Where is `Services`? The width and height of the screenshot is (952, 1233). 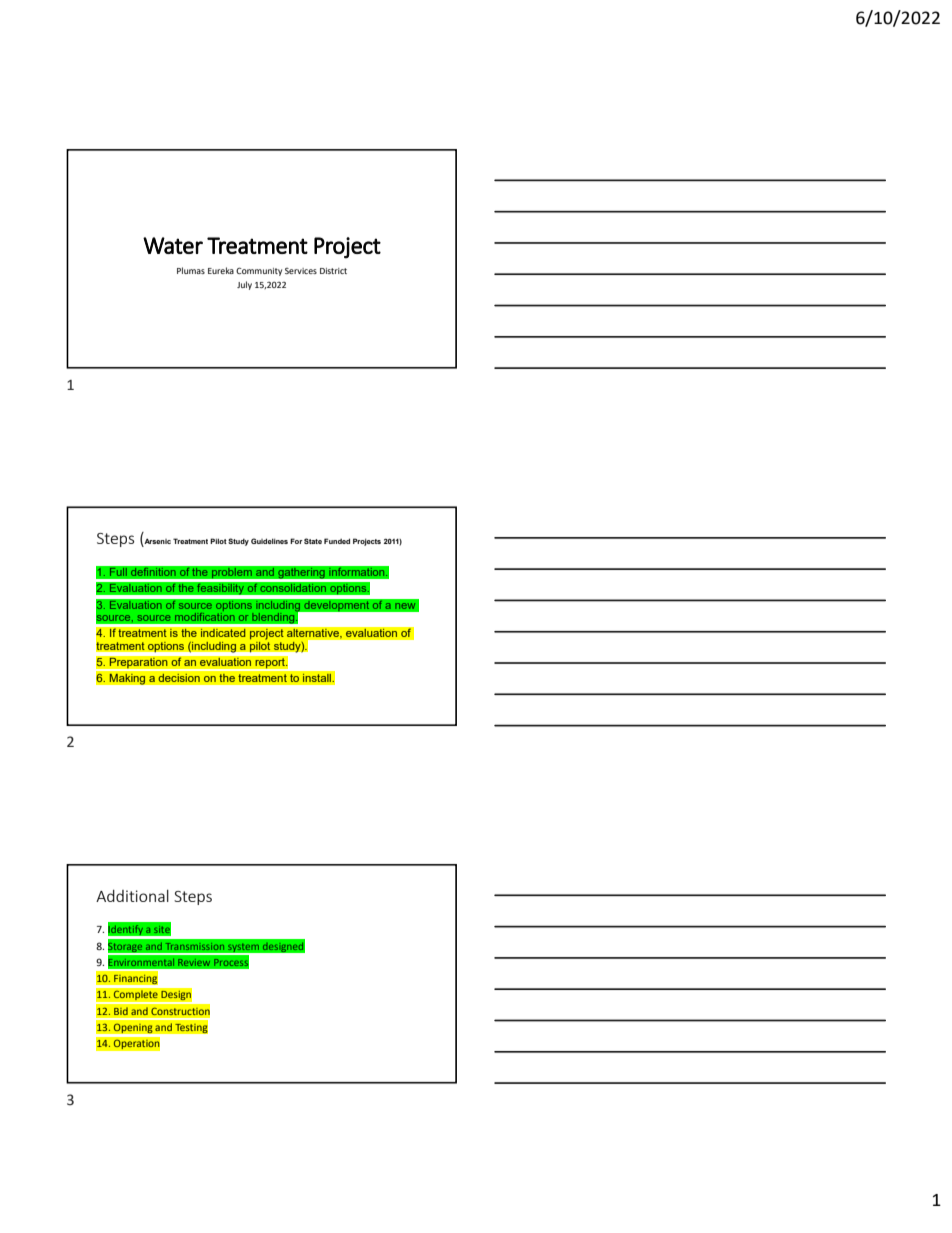
Services is located at coordinates (301, 271).
